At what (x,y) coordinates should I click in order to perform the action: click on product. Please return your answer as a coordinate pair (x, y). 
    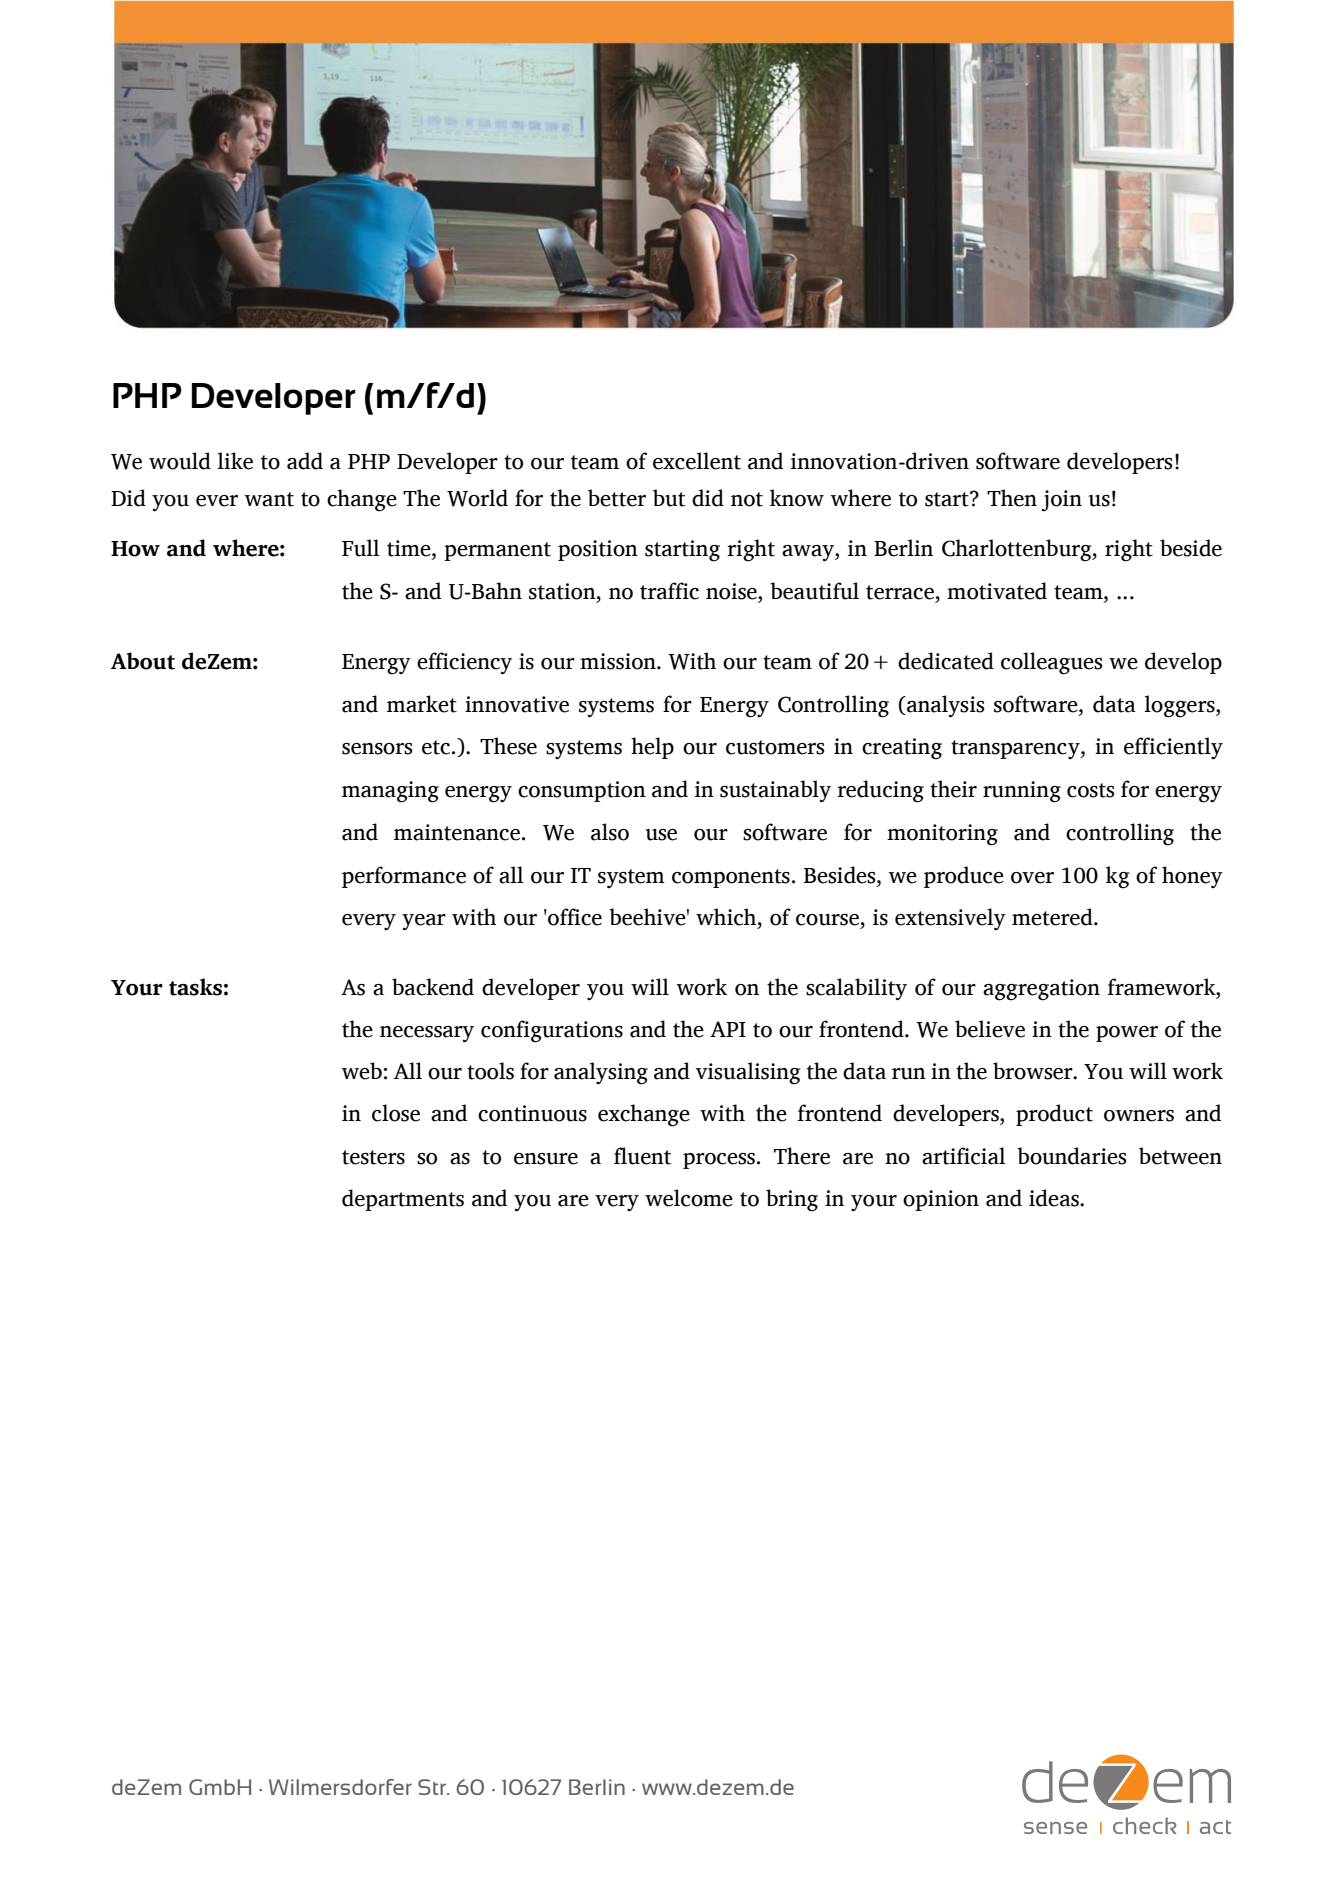
    Looking at the image, I should click on (1054, 1115).
